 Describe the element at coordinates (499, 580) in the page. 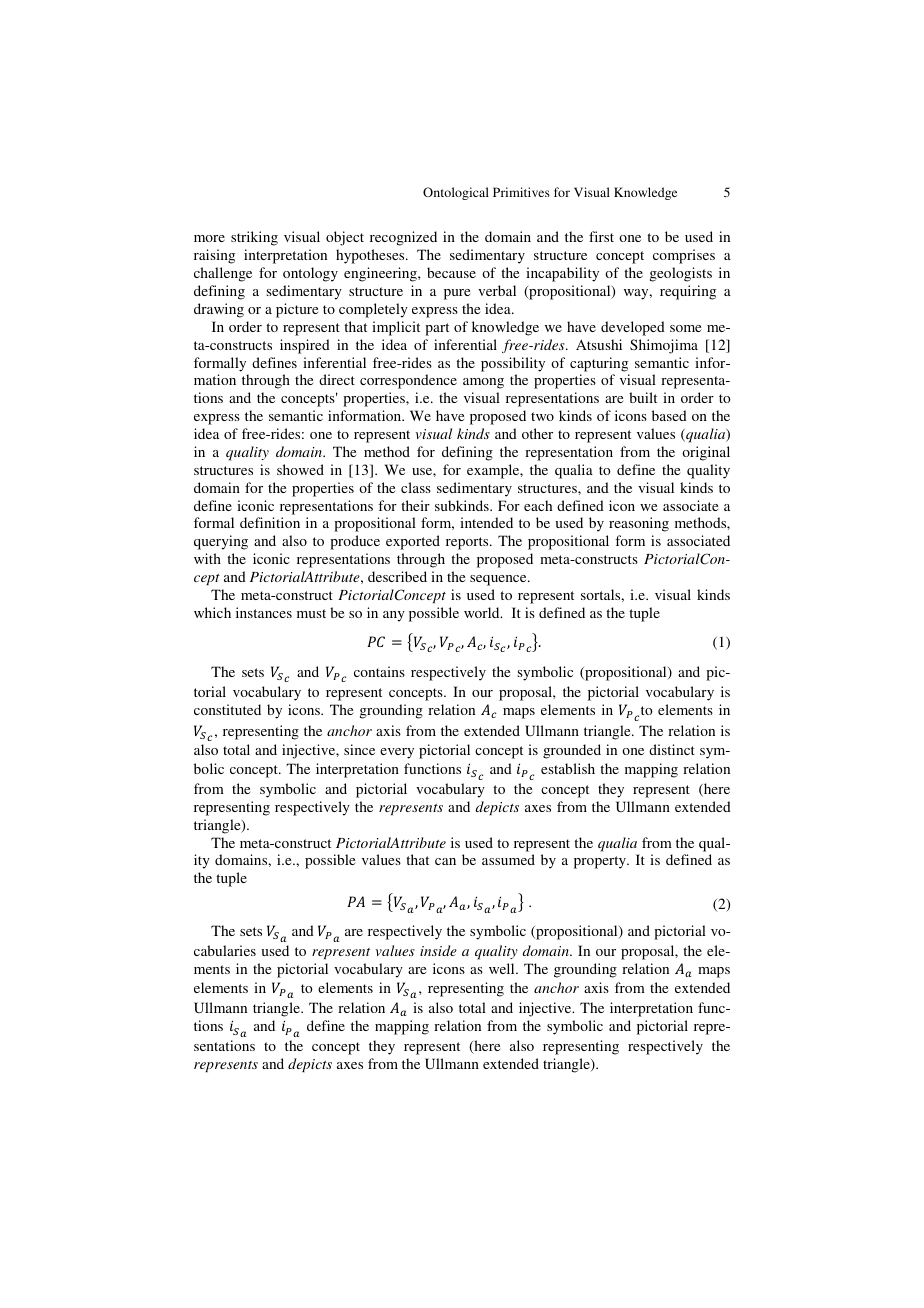

I see `sequence` at that location.
